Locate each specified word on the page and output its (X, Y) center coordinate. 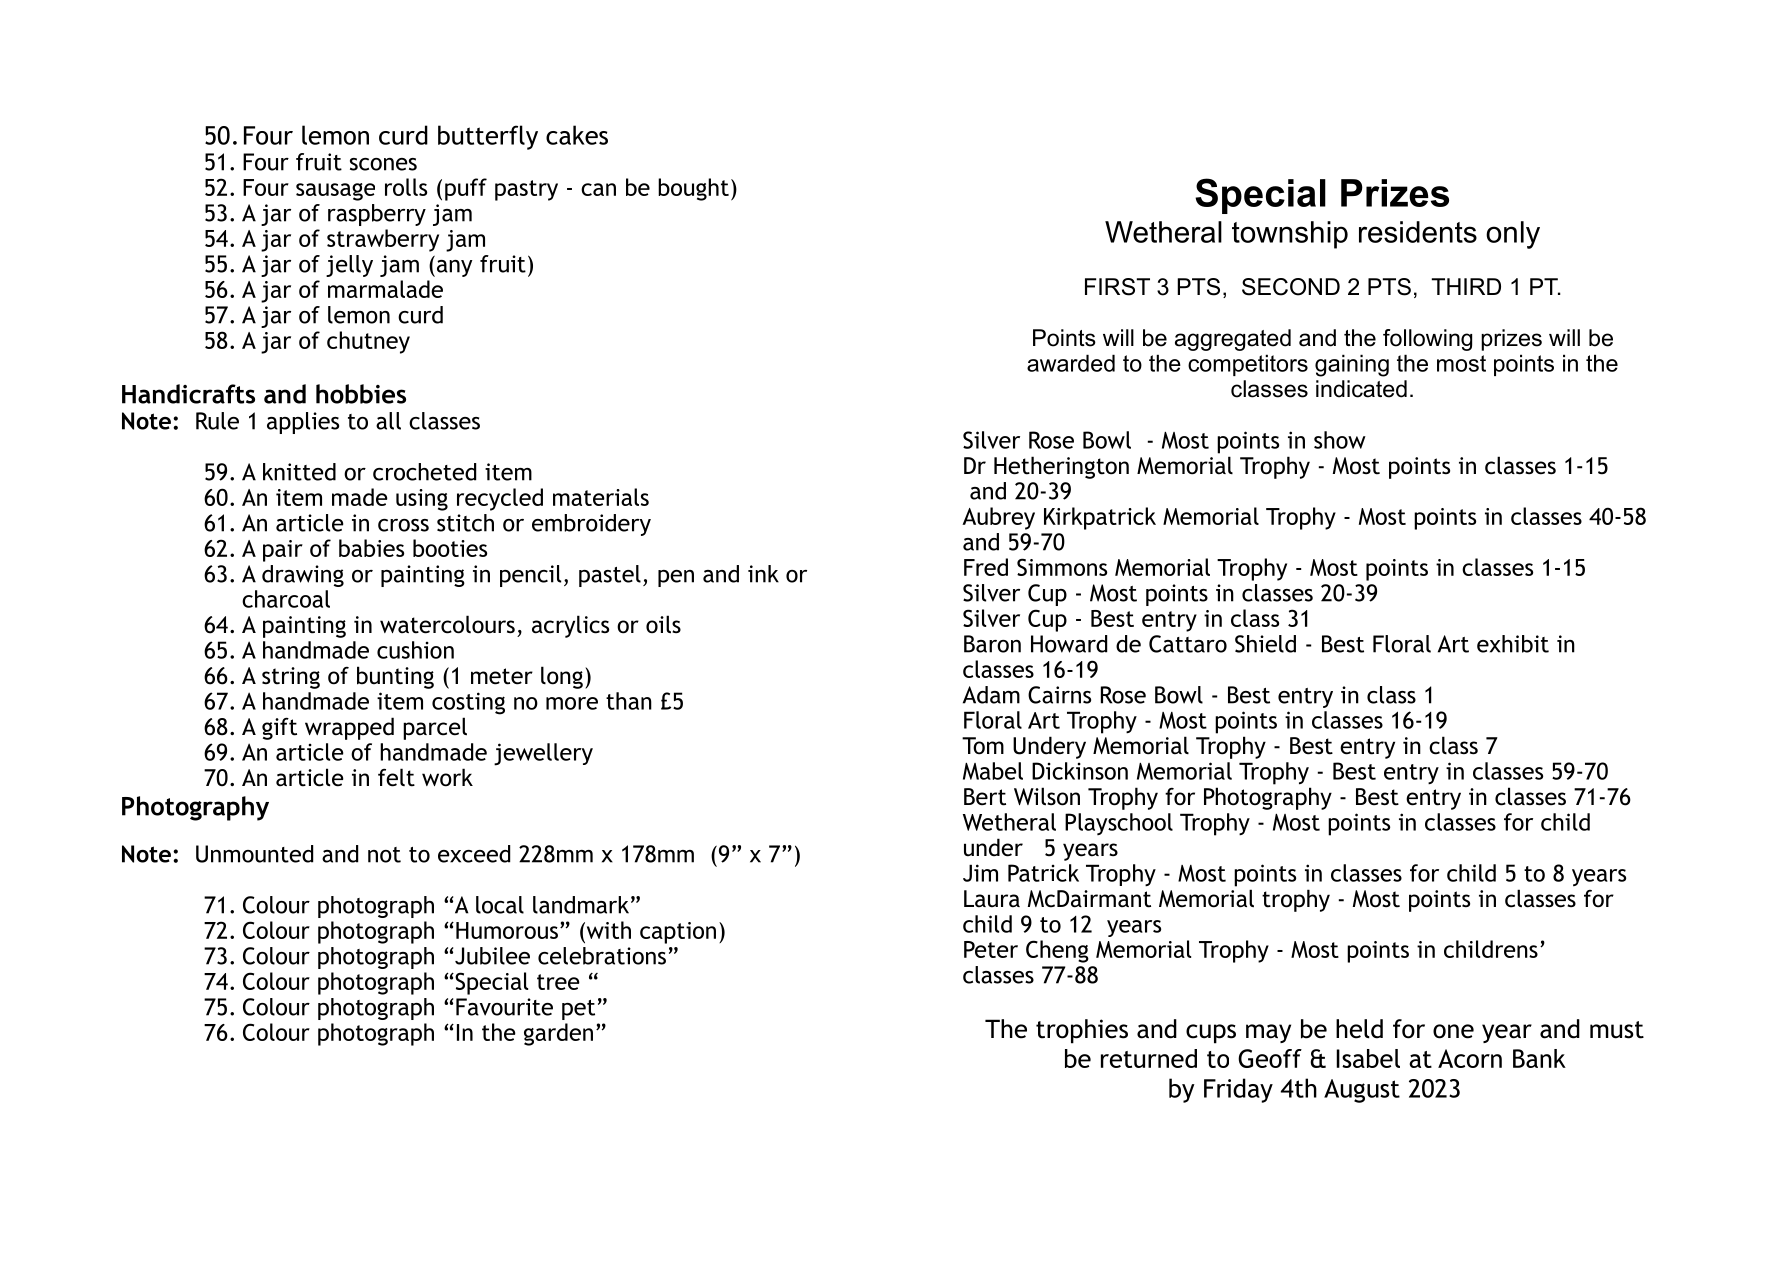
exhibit (1513, 644)
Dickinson (1080, 771)
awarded (1071, 363)
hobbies (361, 394)
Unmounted (254, 854)
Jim (980, 873)
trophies (1082, 1031)
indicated (1361, 389)
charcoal (286, 599)
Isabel (1368, 1058)
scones (383, 164)
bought (693, 189)
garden (558, 1034)
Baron (992, 644)
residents (1418, 232)
